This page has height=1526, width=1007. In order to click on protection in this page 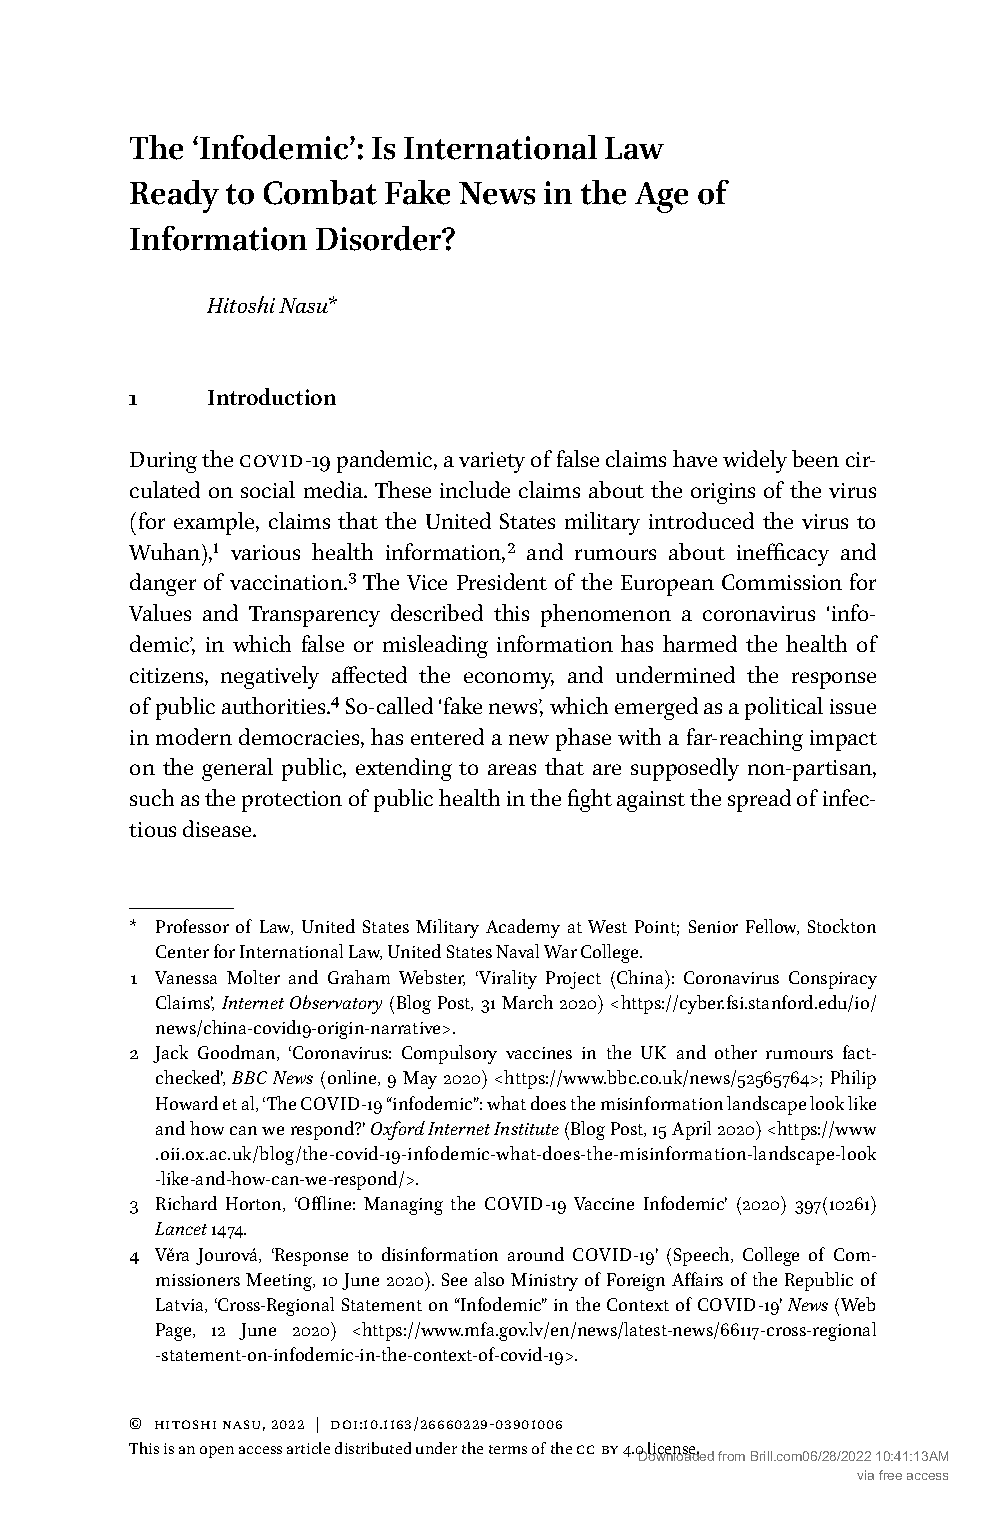, I will do `click(292, 801)`.
